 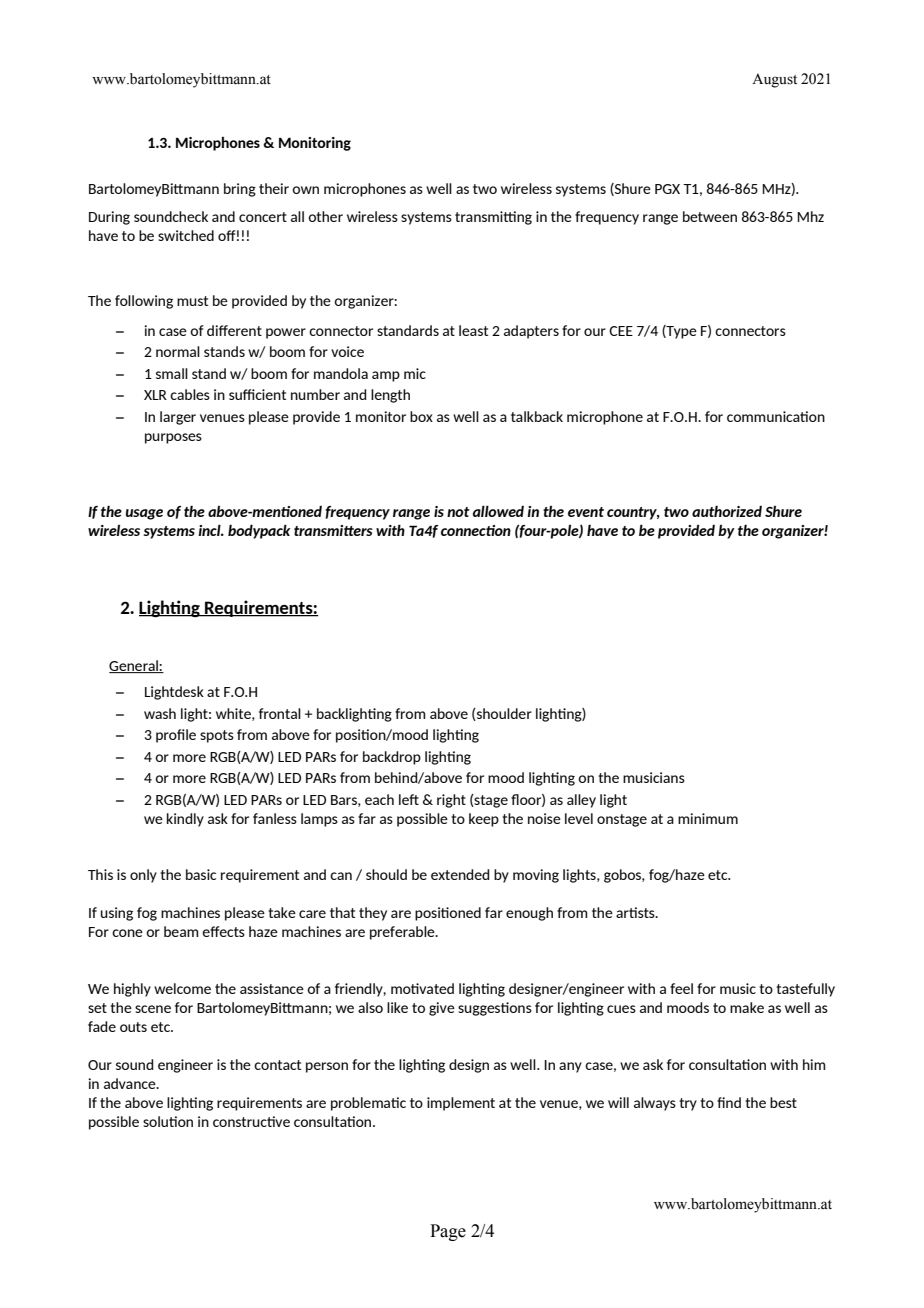 What do you see at coordinates (458, 512) in the page?
I see `not` at bounding box center [458, 512].
